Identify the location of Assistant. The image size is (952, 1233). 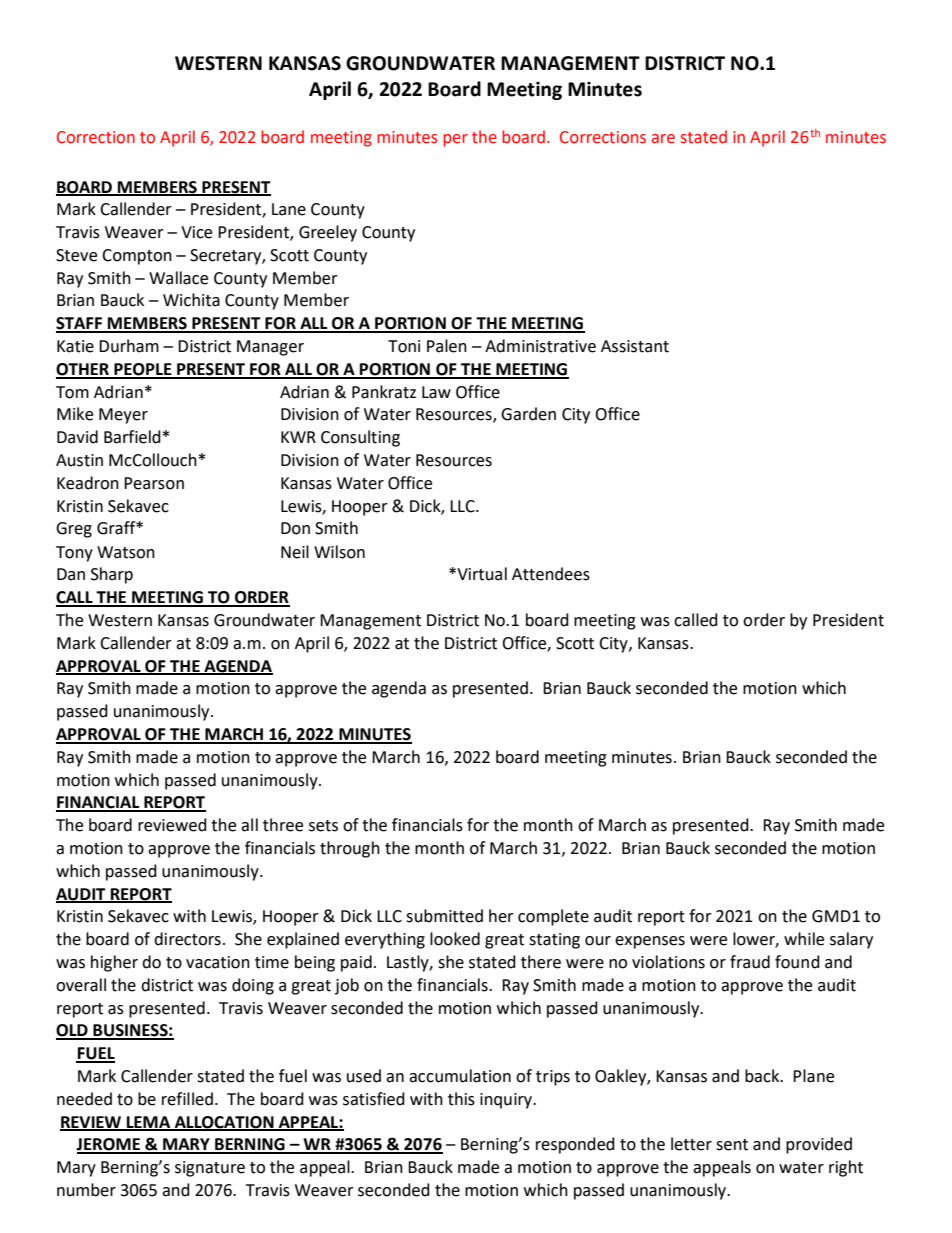
(635, 346).
